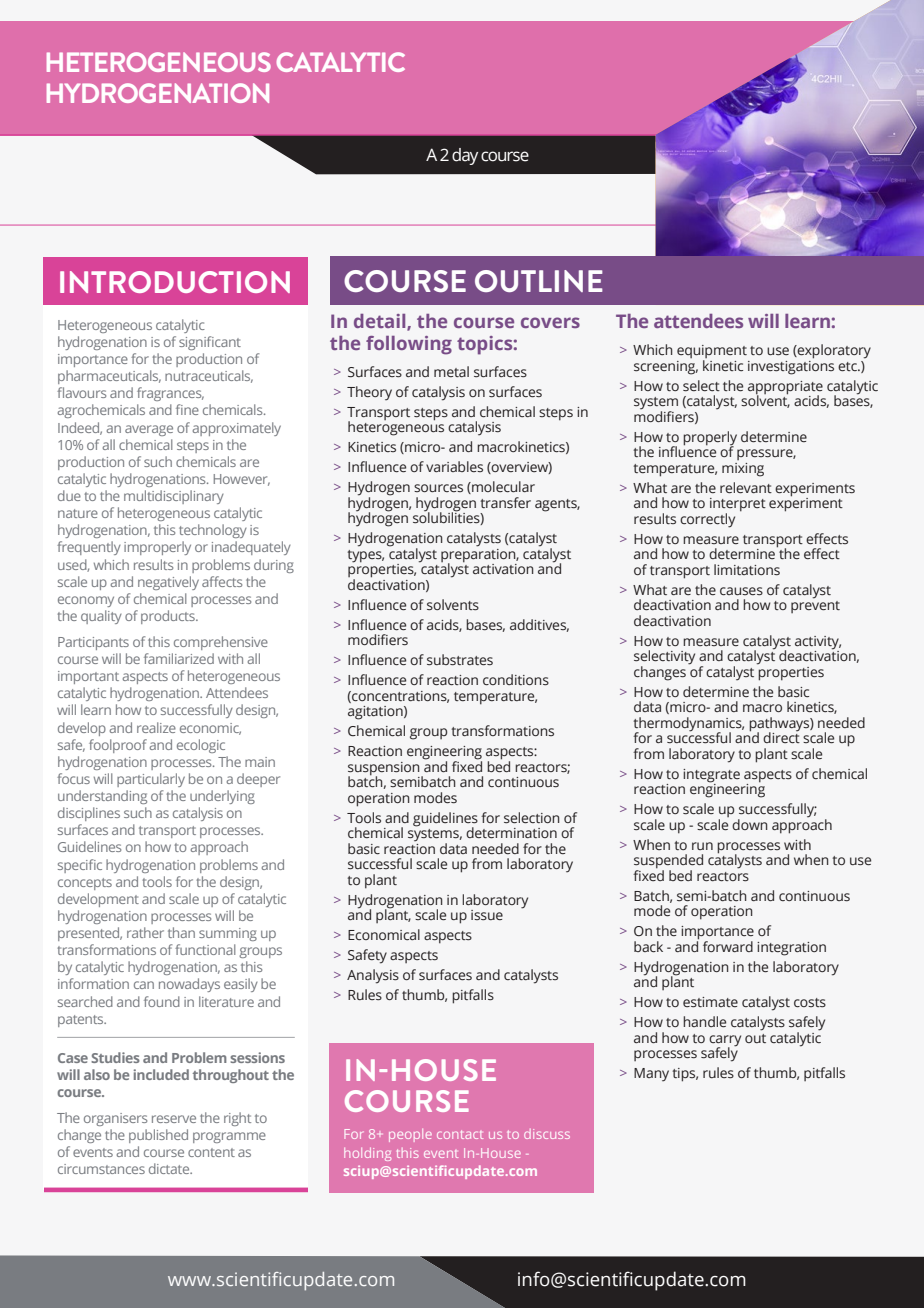 The width and height of the page is (924, 1308). What do you see at coordinates (158, 1136) in the page?
I see `published` at bounding box center [158, 1136].
